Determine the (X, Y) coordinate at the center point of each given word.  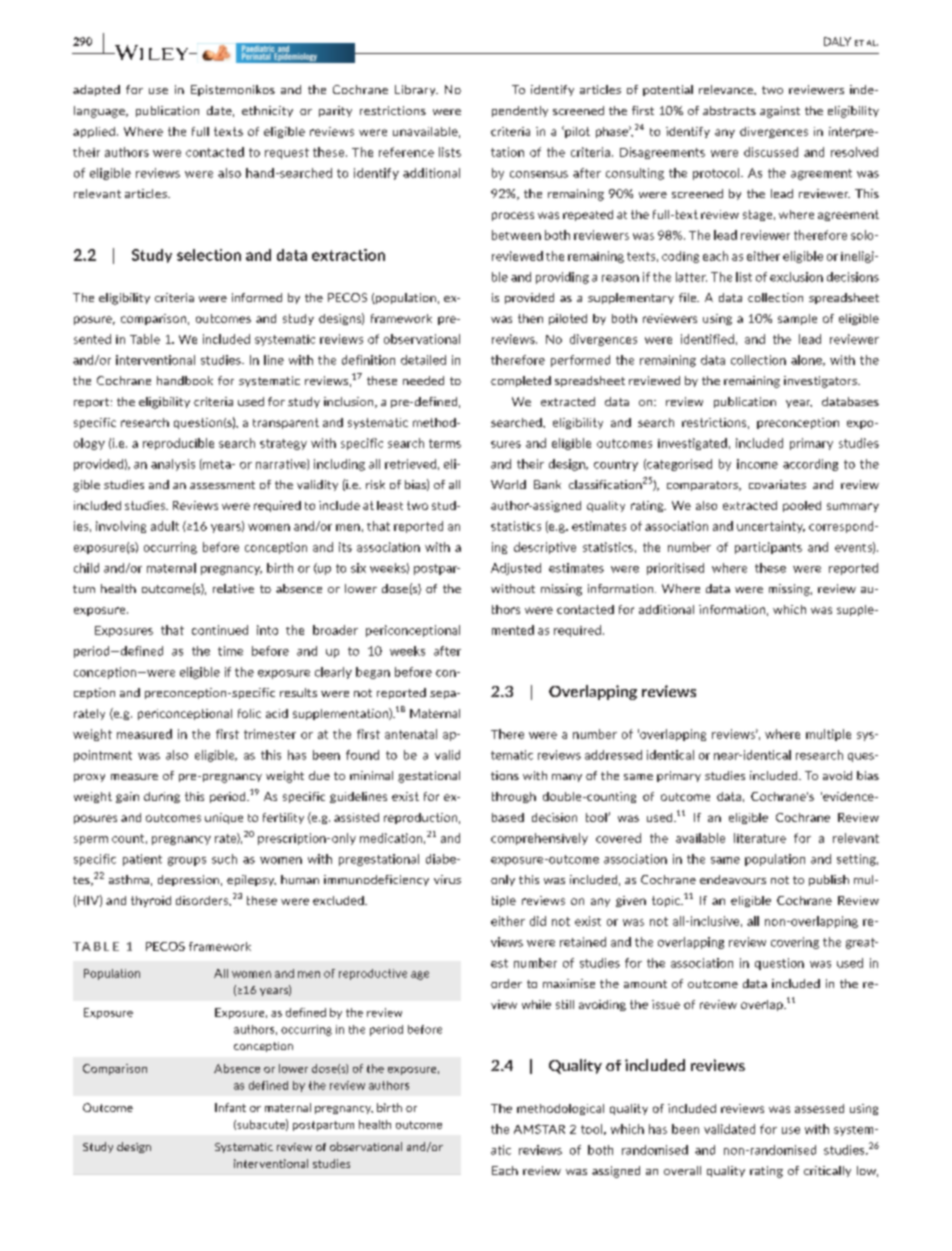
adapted (96, 90)
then (530, 318)
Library (416, 90)
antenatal (411, 734)
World (508, 484)
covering (795, 943)
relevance (727, 90)
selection (209, 255)
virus (447, 879)
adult (165, 526)
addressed (613, 755)
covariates (777, 484)
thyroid (151, 901)
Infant (230, 1107)
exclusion (796, 277)
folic (249, 713)
